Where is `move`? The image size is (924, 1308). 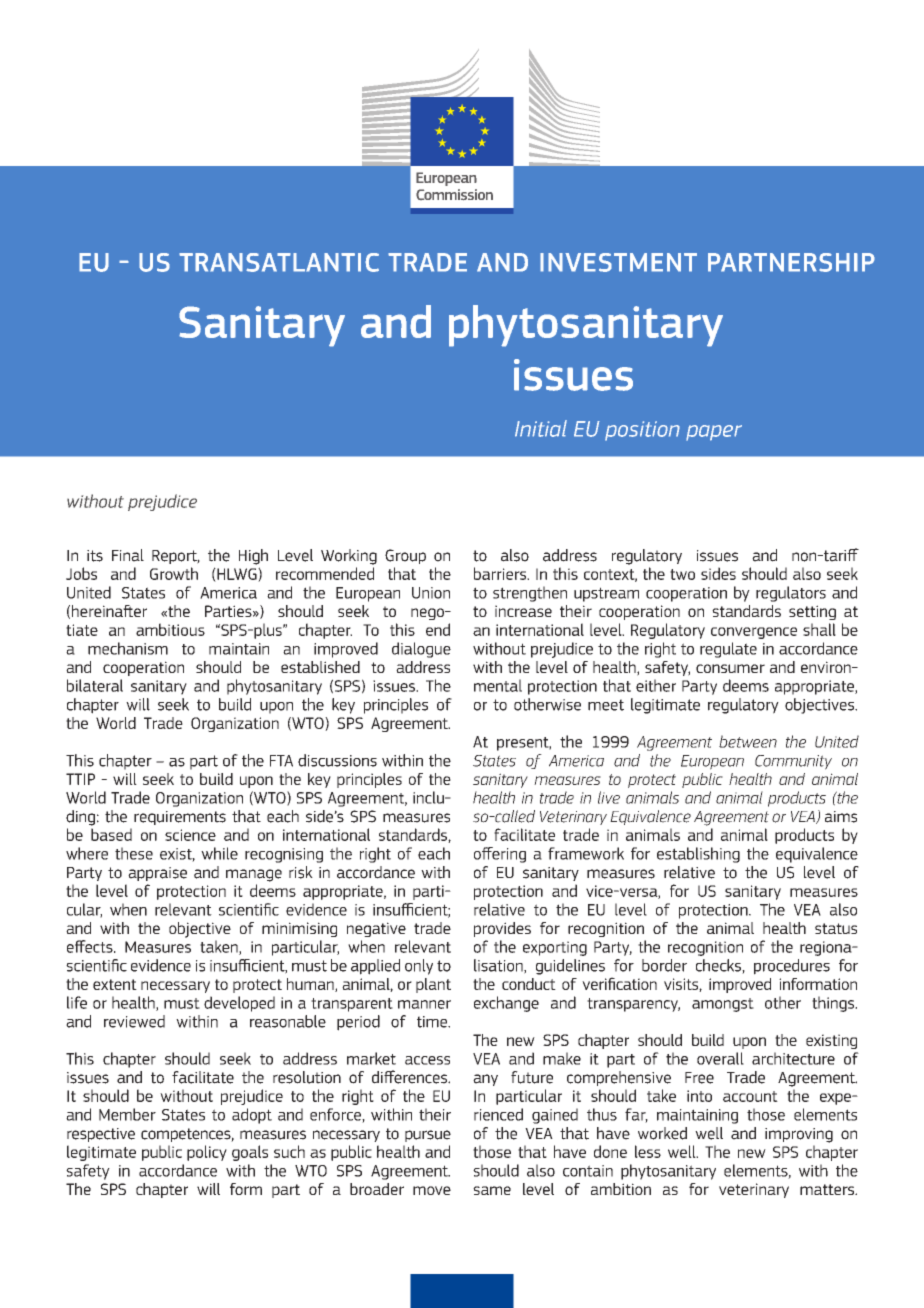
move is located at coordinates (432, 1190).
